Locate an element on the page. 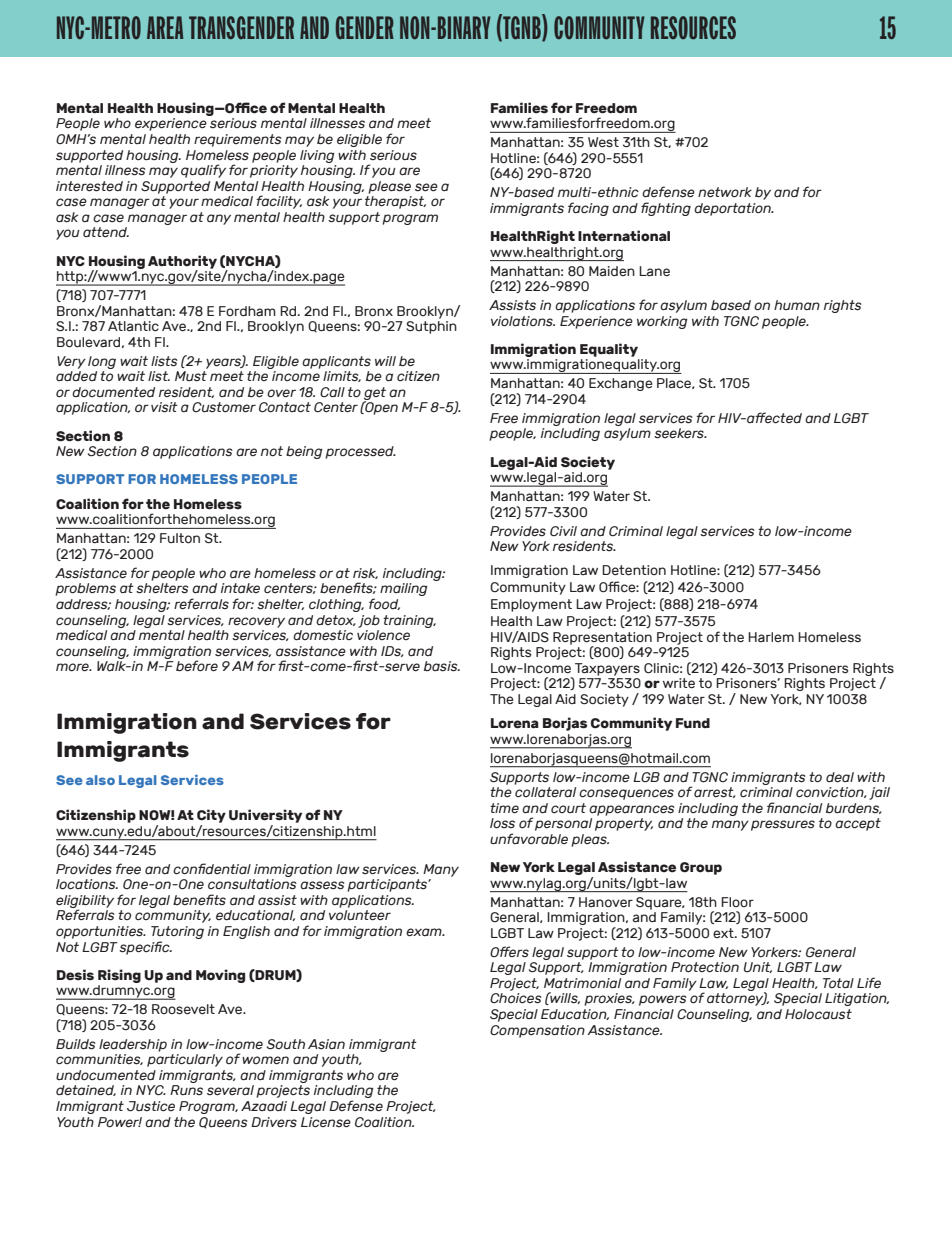  visit is located at coordinates (164, 407).
